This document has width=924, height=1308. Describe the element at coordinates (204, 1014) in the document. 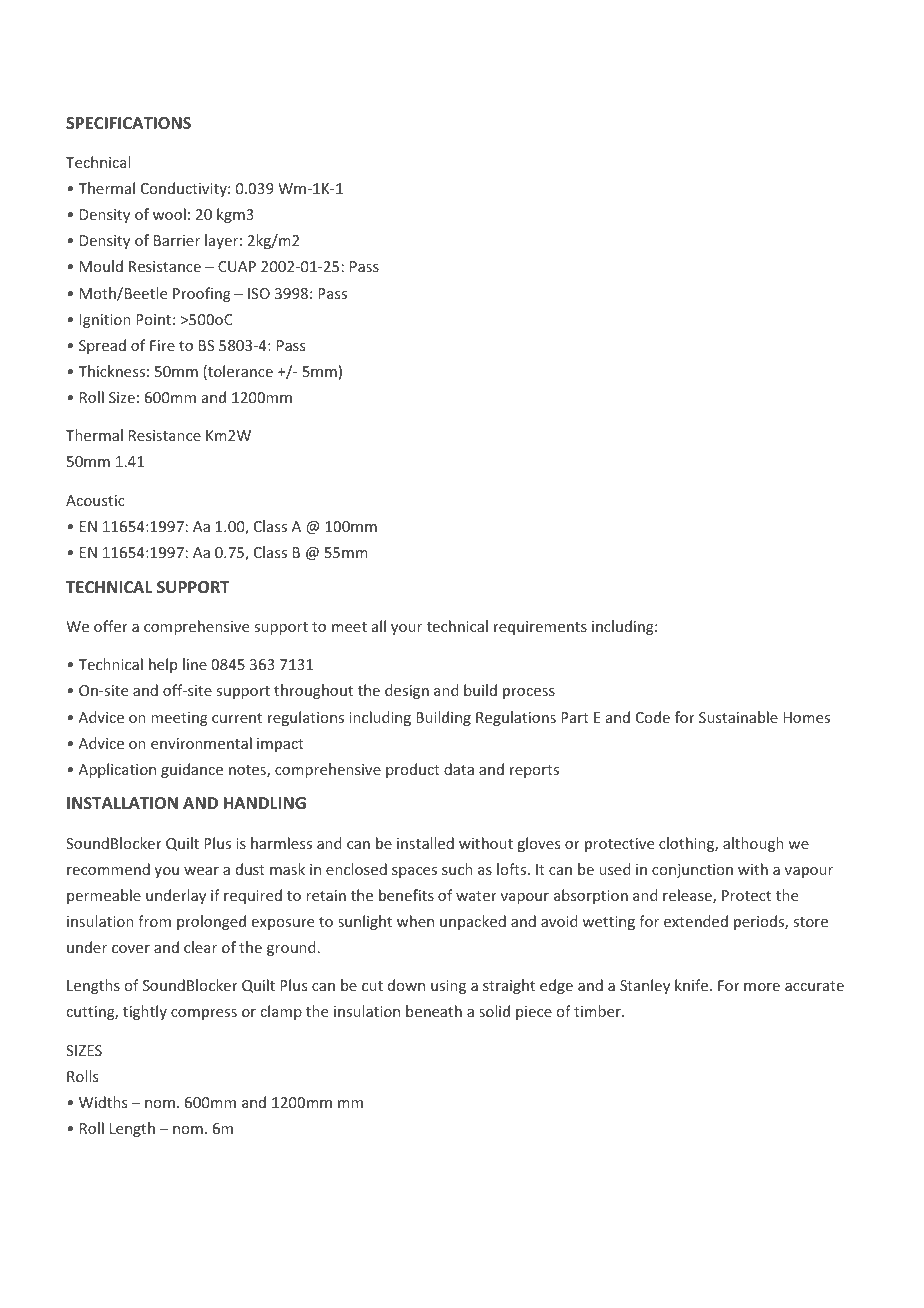

I see `compress` at that location.
